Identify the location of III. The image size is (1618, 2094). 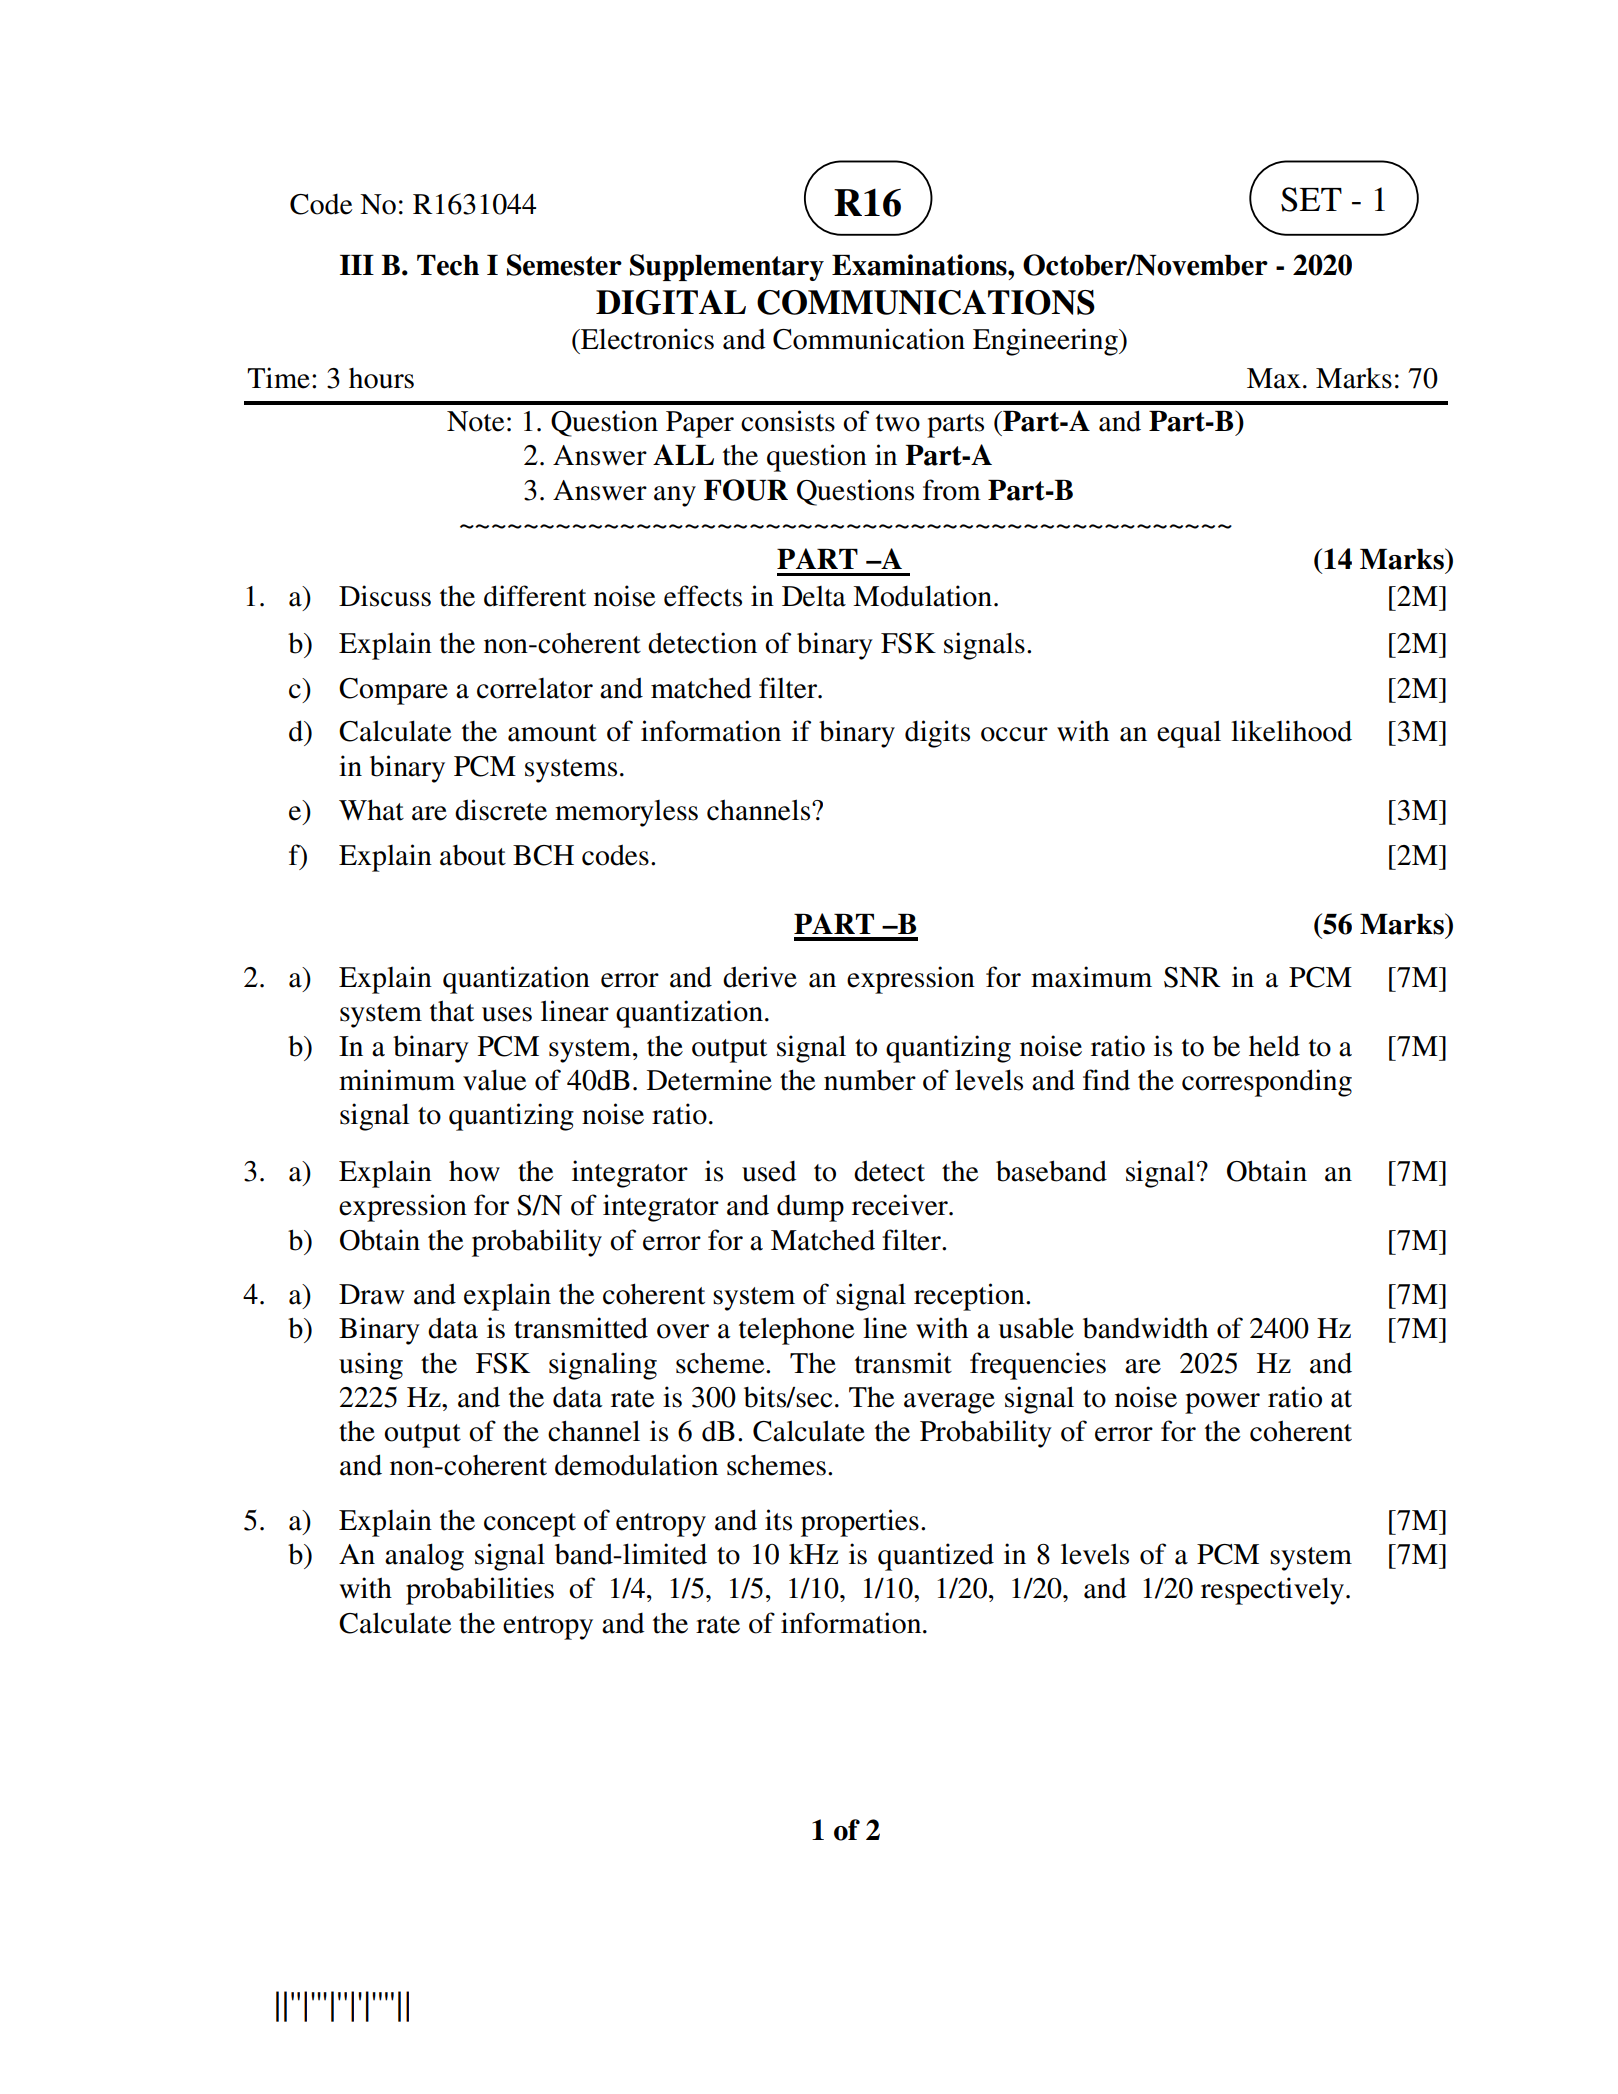
(357, 265).
